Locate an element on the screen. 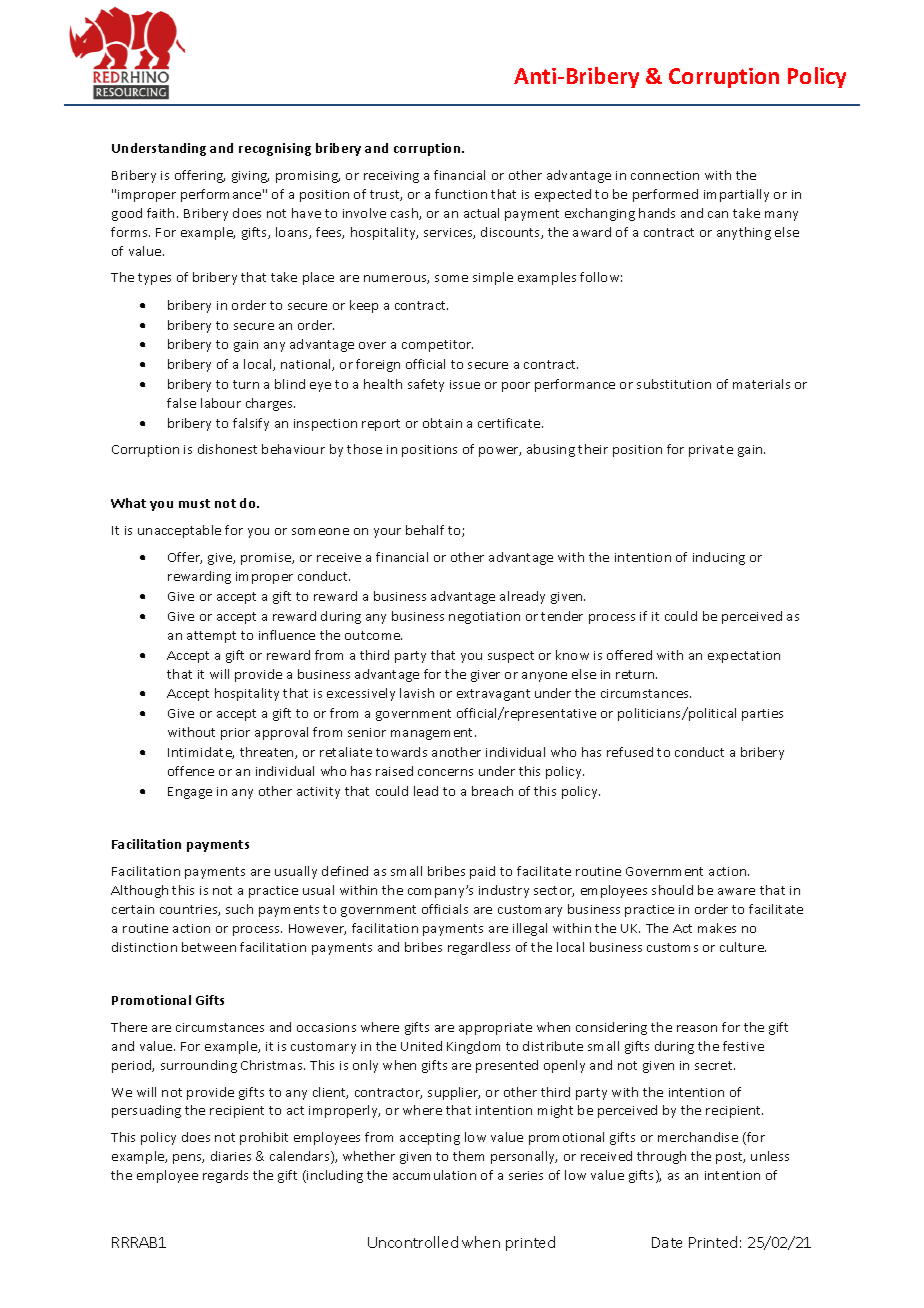 The width and height of the screenshot is (924, 1308). impartially is located at coordinates (736, 195).
